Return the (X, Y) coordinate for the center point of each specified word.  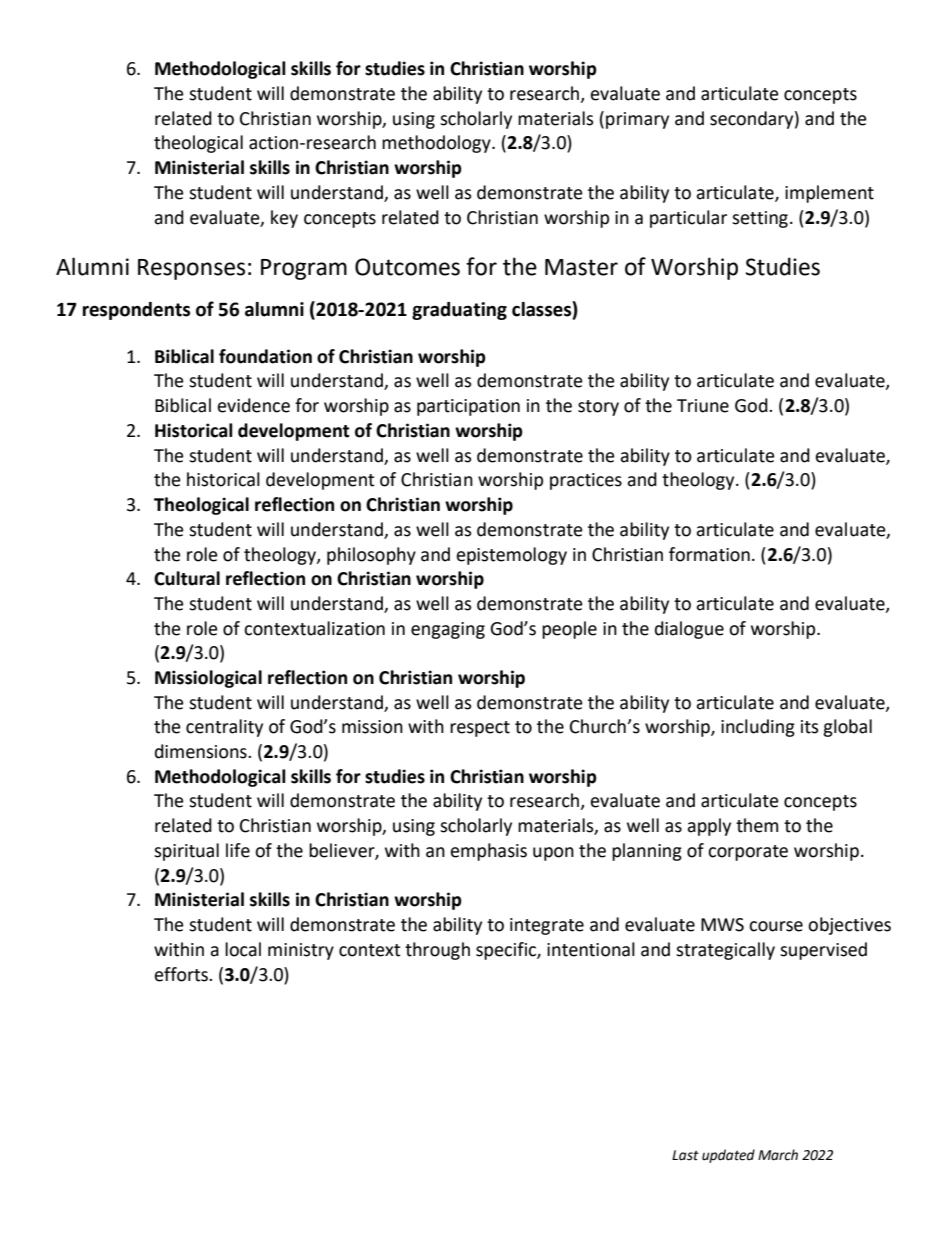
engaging (448, 630)
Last (685, 1155)
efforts (182, 974)
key (284, 219)
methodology (437, 144)
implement (829, 194)
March (778, 1155)
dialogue (689, 630)
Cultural (187, 578)
